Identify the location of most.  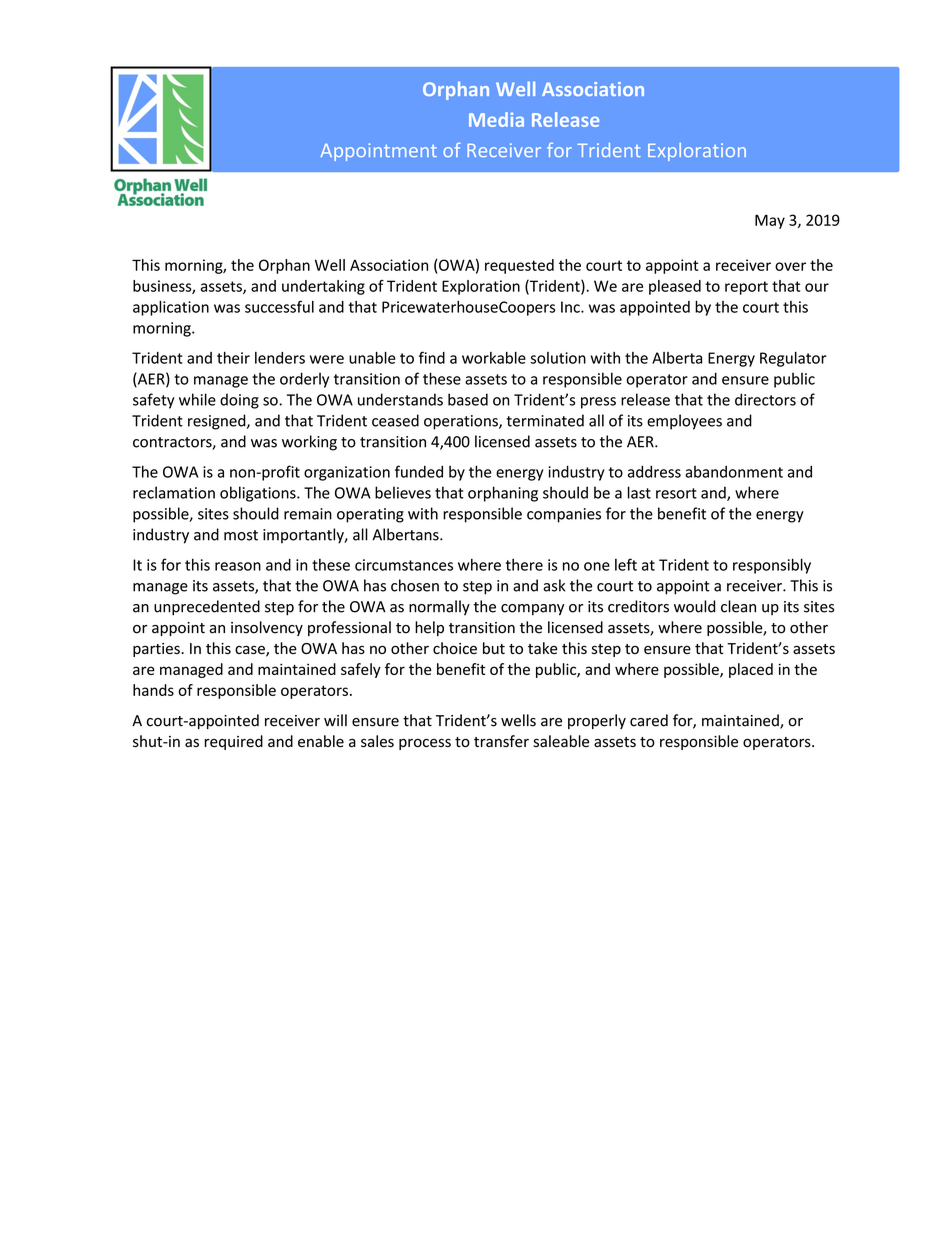
(241, 535).
